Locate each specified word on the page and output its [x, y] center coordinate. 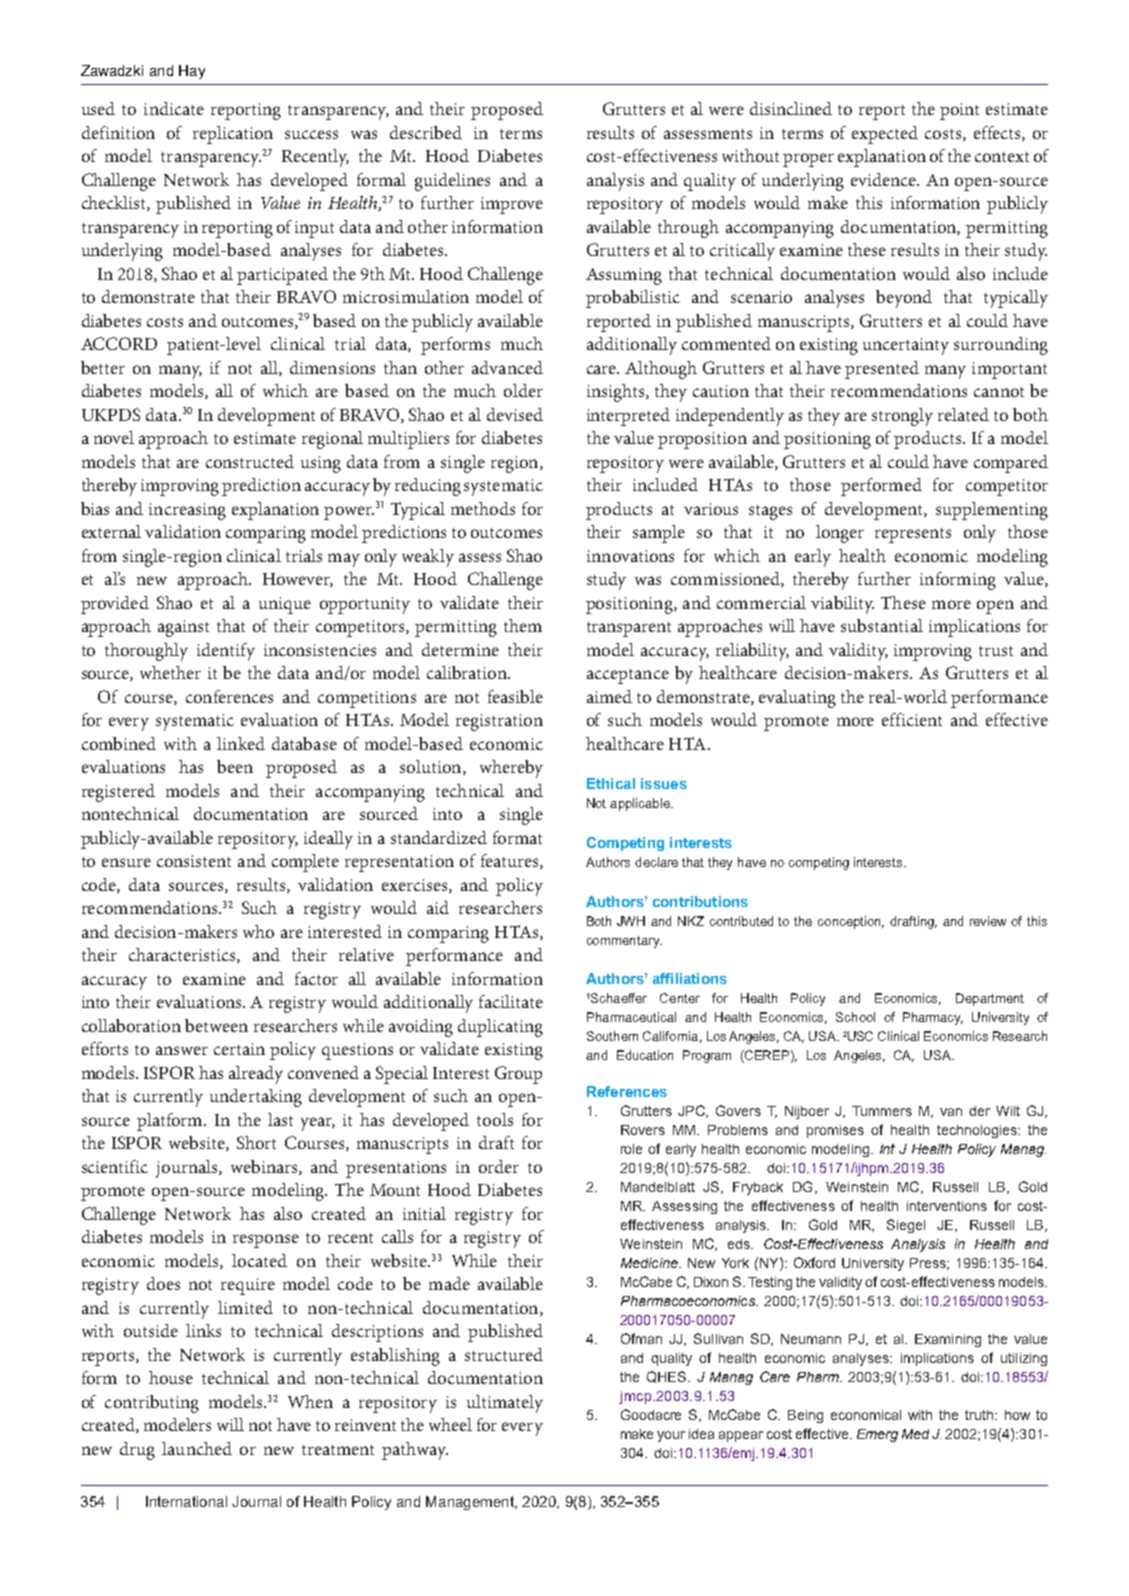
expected [885, 135]
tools [495, 1119]
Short [256, 1142]
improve [512, 205]
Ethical [611, 783]
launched [197, 1448]
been [235, 766]
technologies [978, 1131]
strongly [902, 417]
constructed [250, 461]
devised [515, 414]
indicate [174, 108]
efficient [912, 719]
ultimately [505, 1404]
